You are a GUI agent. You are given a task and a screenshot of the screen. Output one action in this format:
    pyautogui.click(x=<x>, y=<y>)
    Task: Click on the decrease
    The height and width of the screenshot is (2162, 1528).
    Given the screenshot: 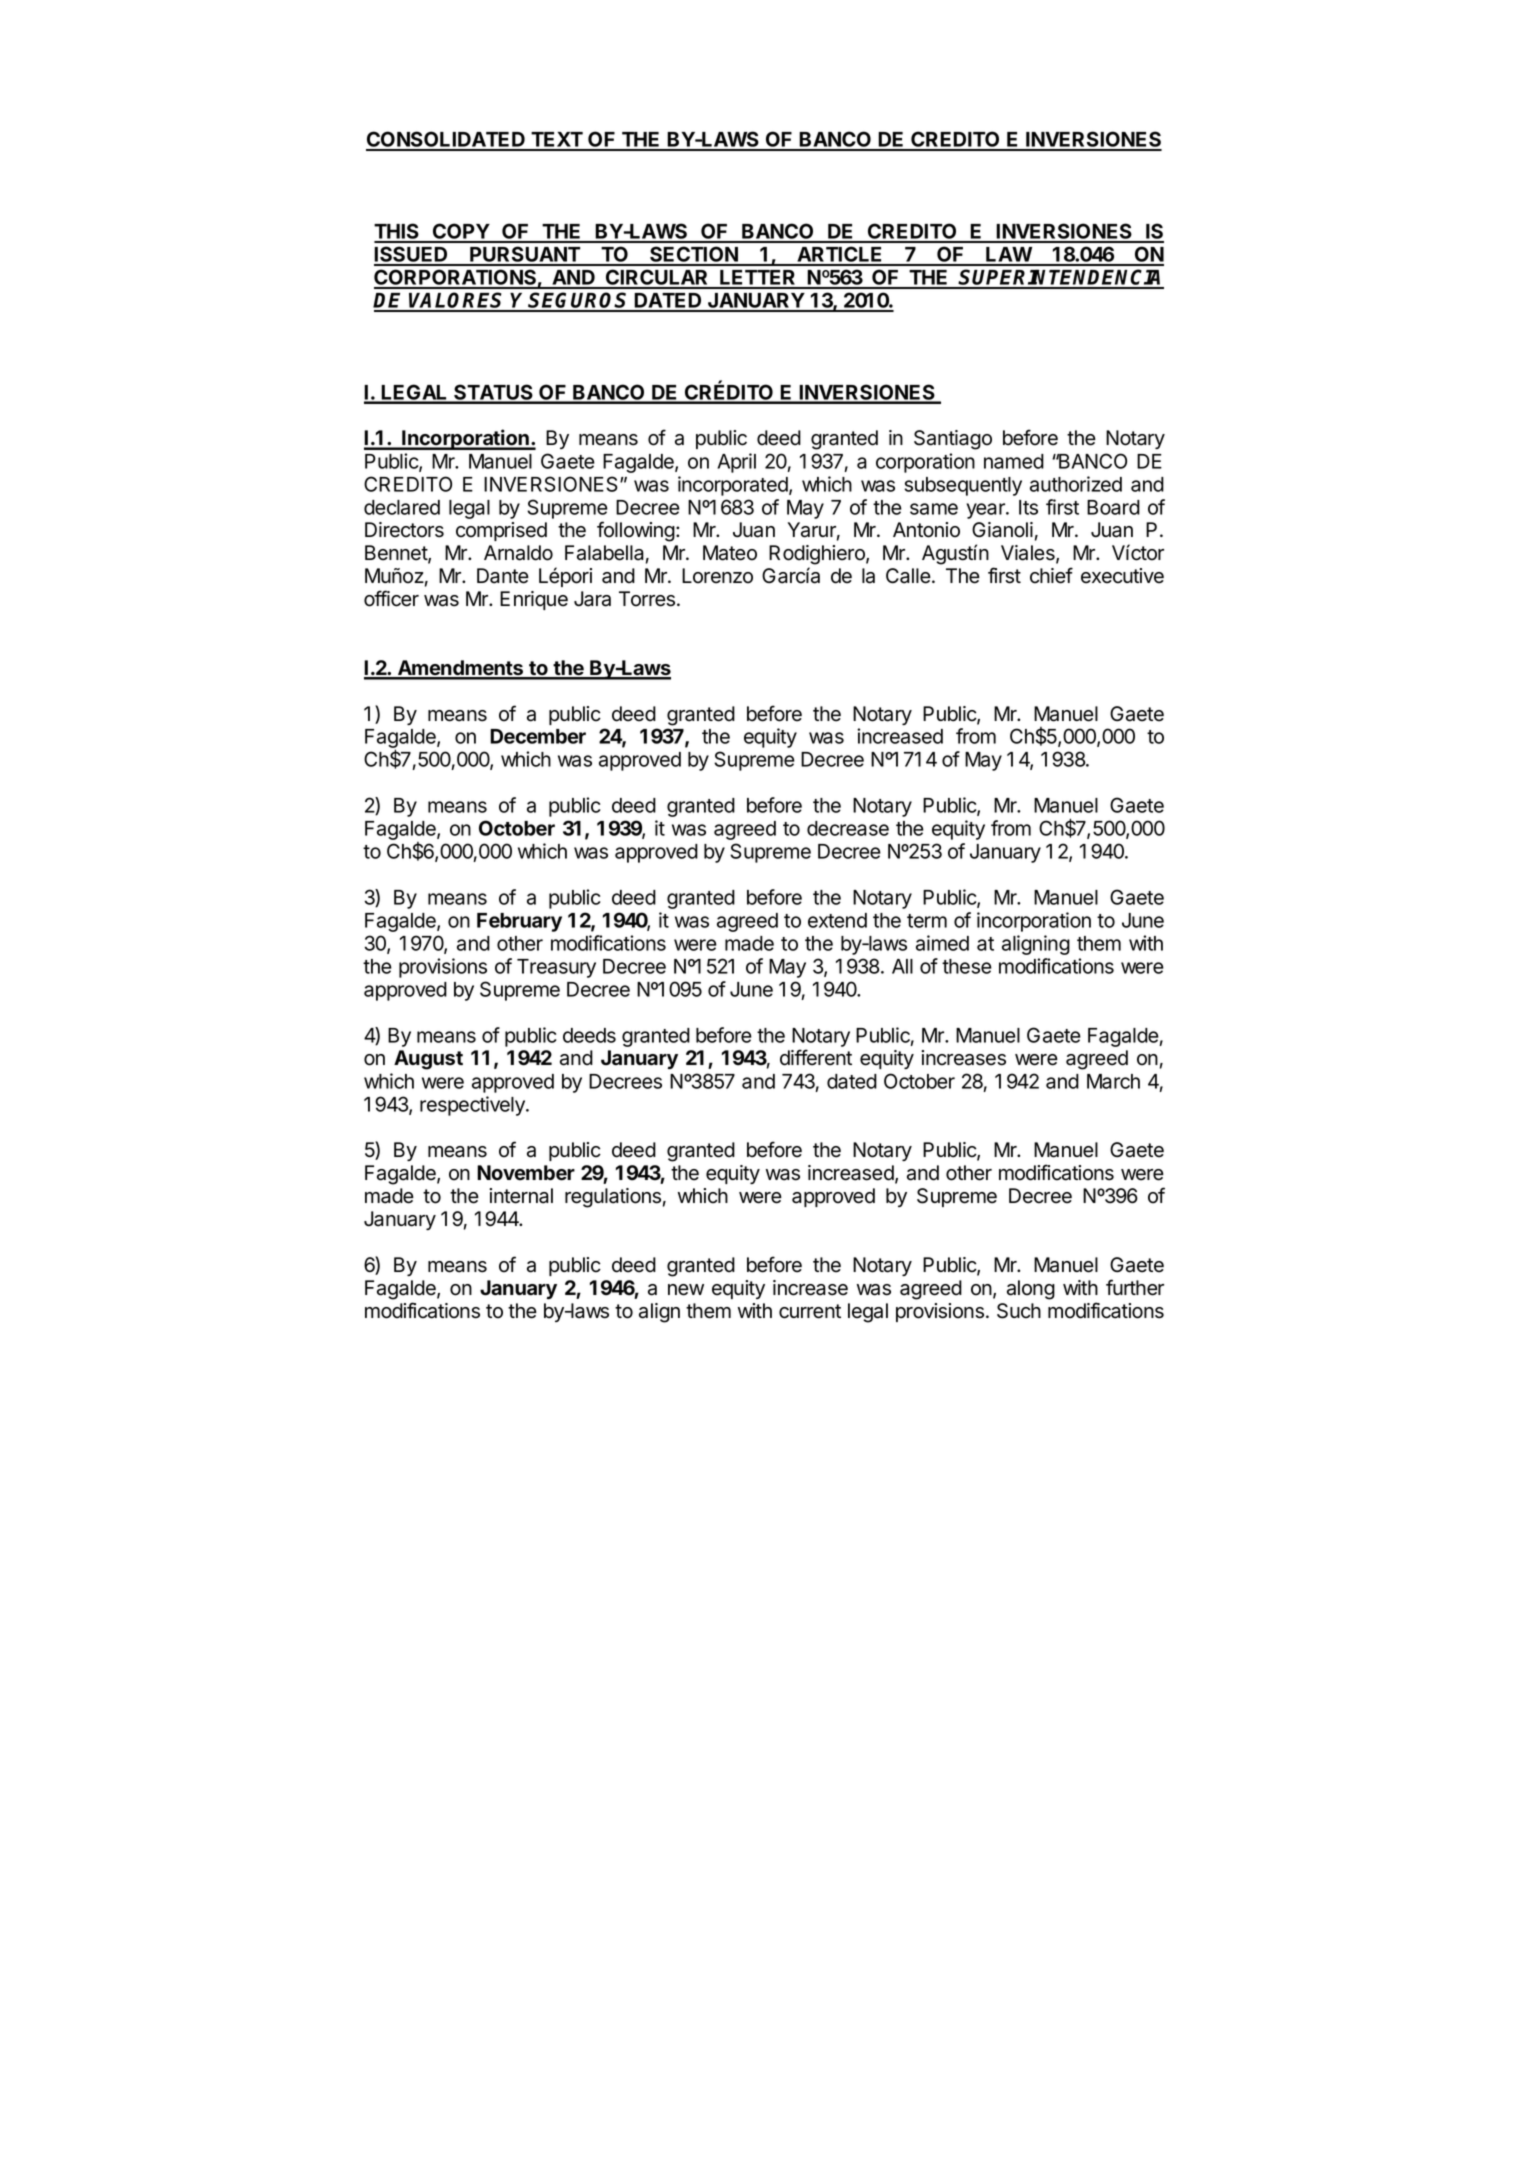 What is the action you would take?
    pyautogui.click(x=848, y=828)
